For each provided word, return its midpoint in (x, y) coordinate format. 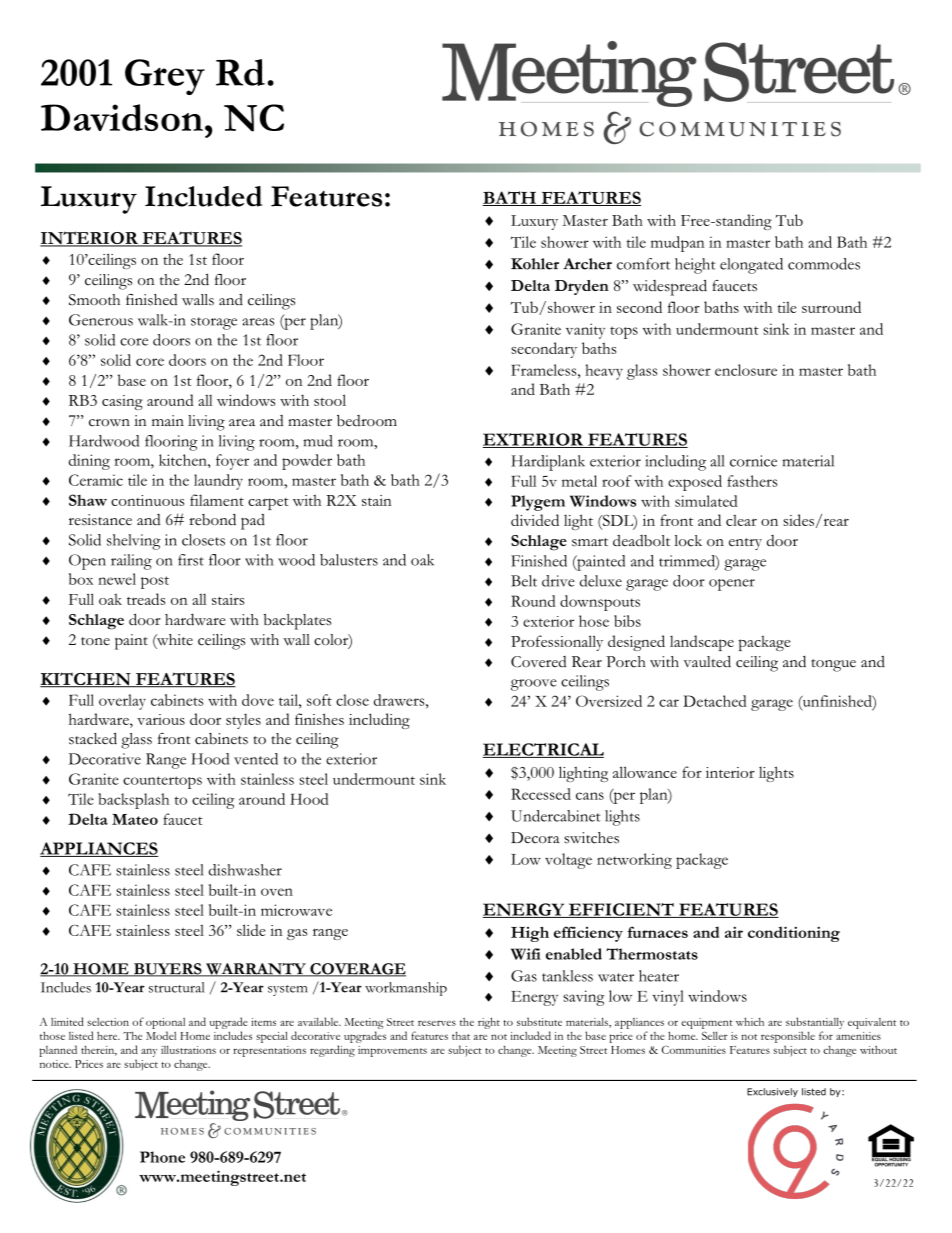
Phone (162, 1157)
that (461, 1036)
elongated (751, 266)
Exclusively (772, 1092)
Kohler (535, 264)
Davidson (122, 117)
